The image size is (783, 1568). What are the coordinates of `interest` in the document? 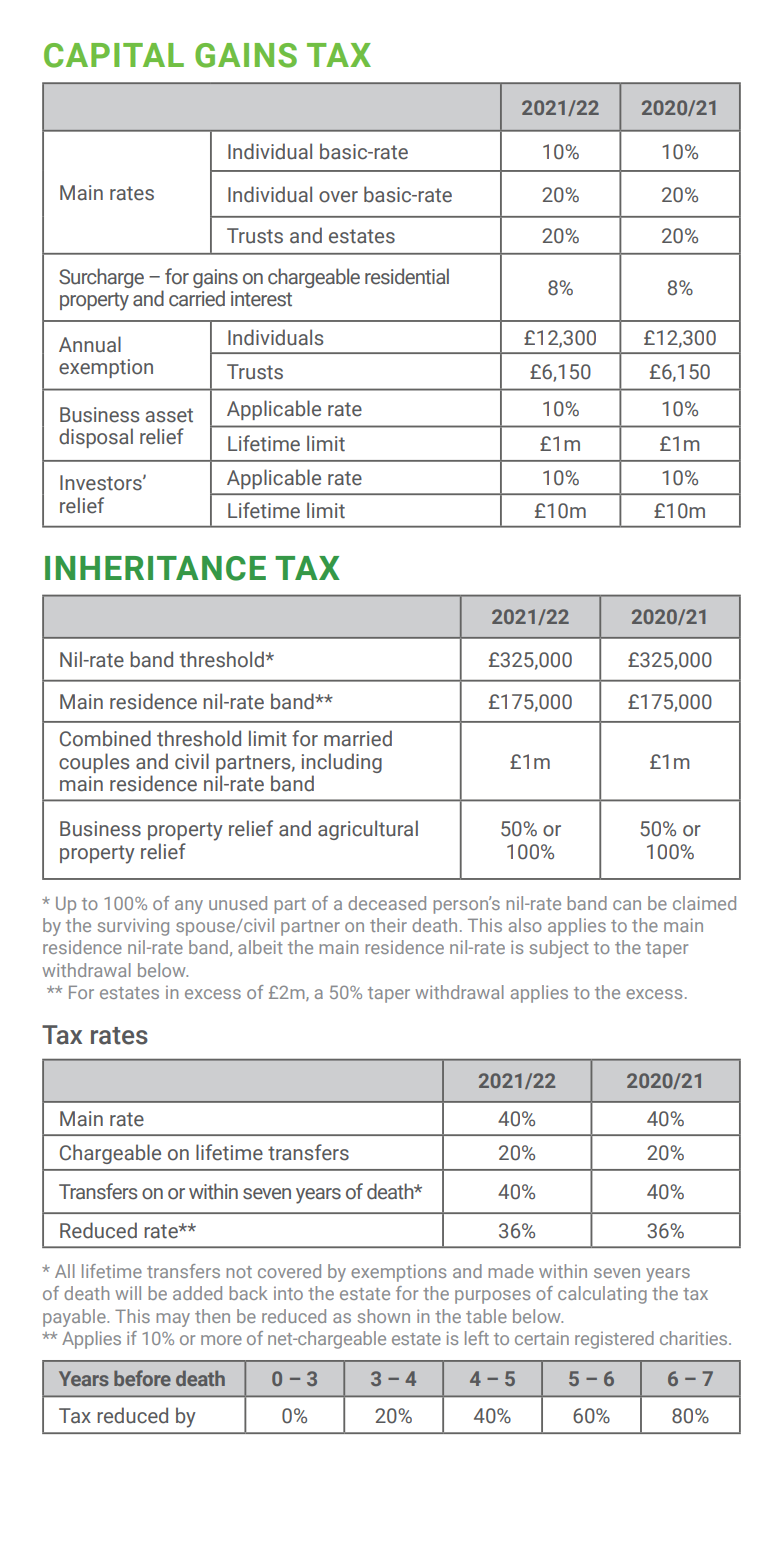 It's located at (261, 299).
